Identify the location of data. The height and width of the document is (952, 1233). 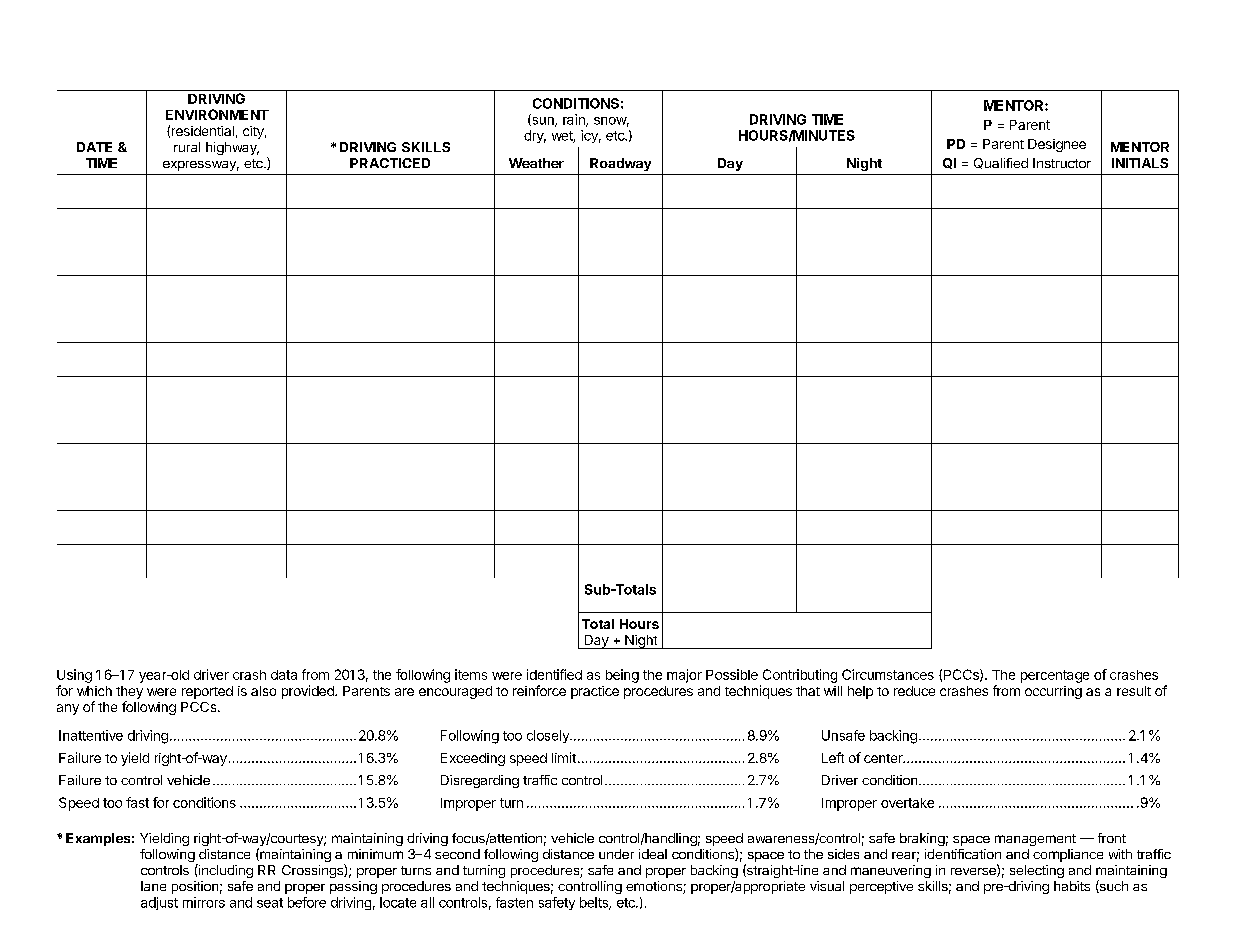
(284, 675).
